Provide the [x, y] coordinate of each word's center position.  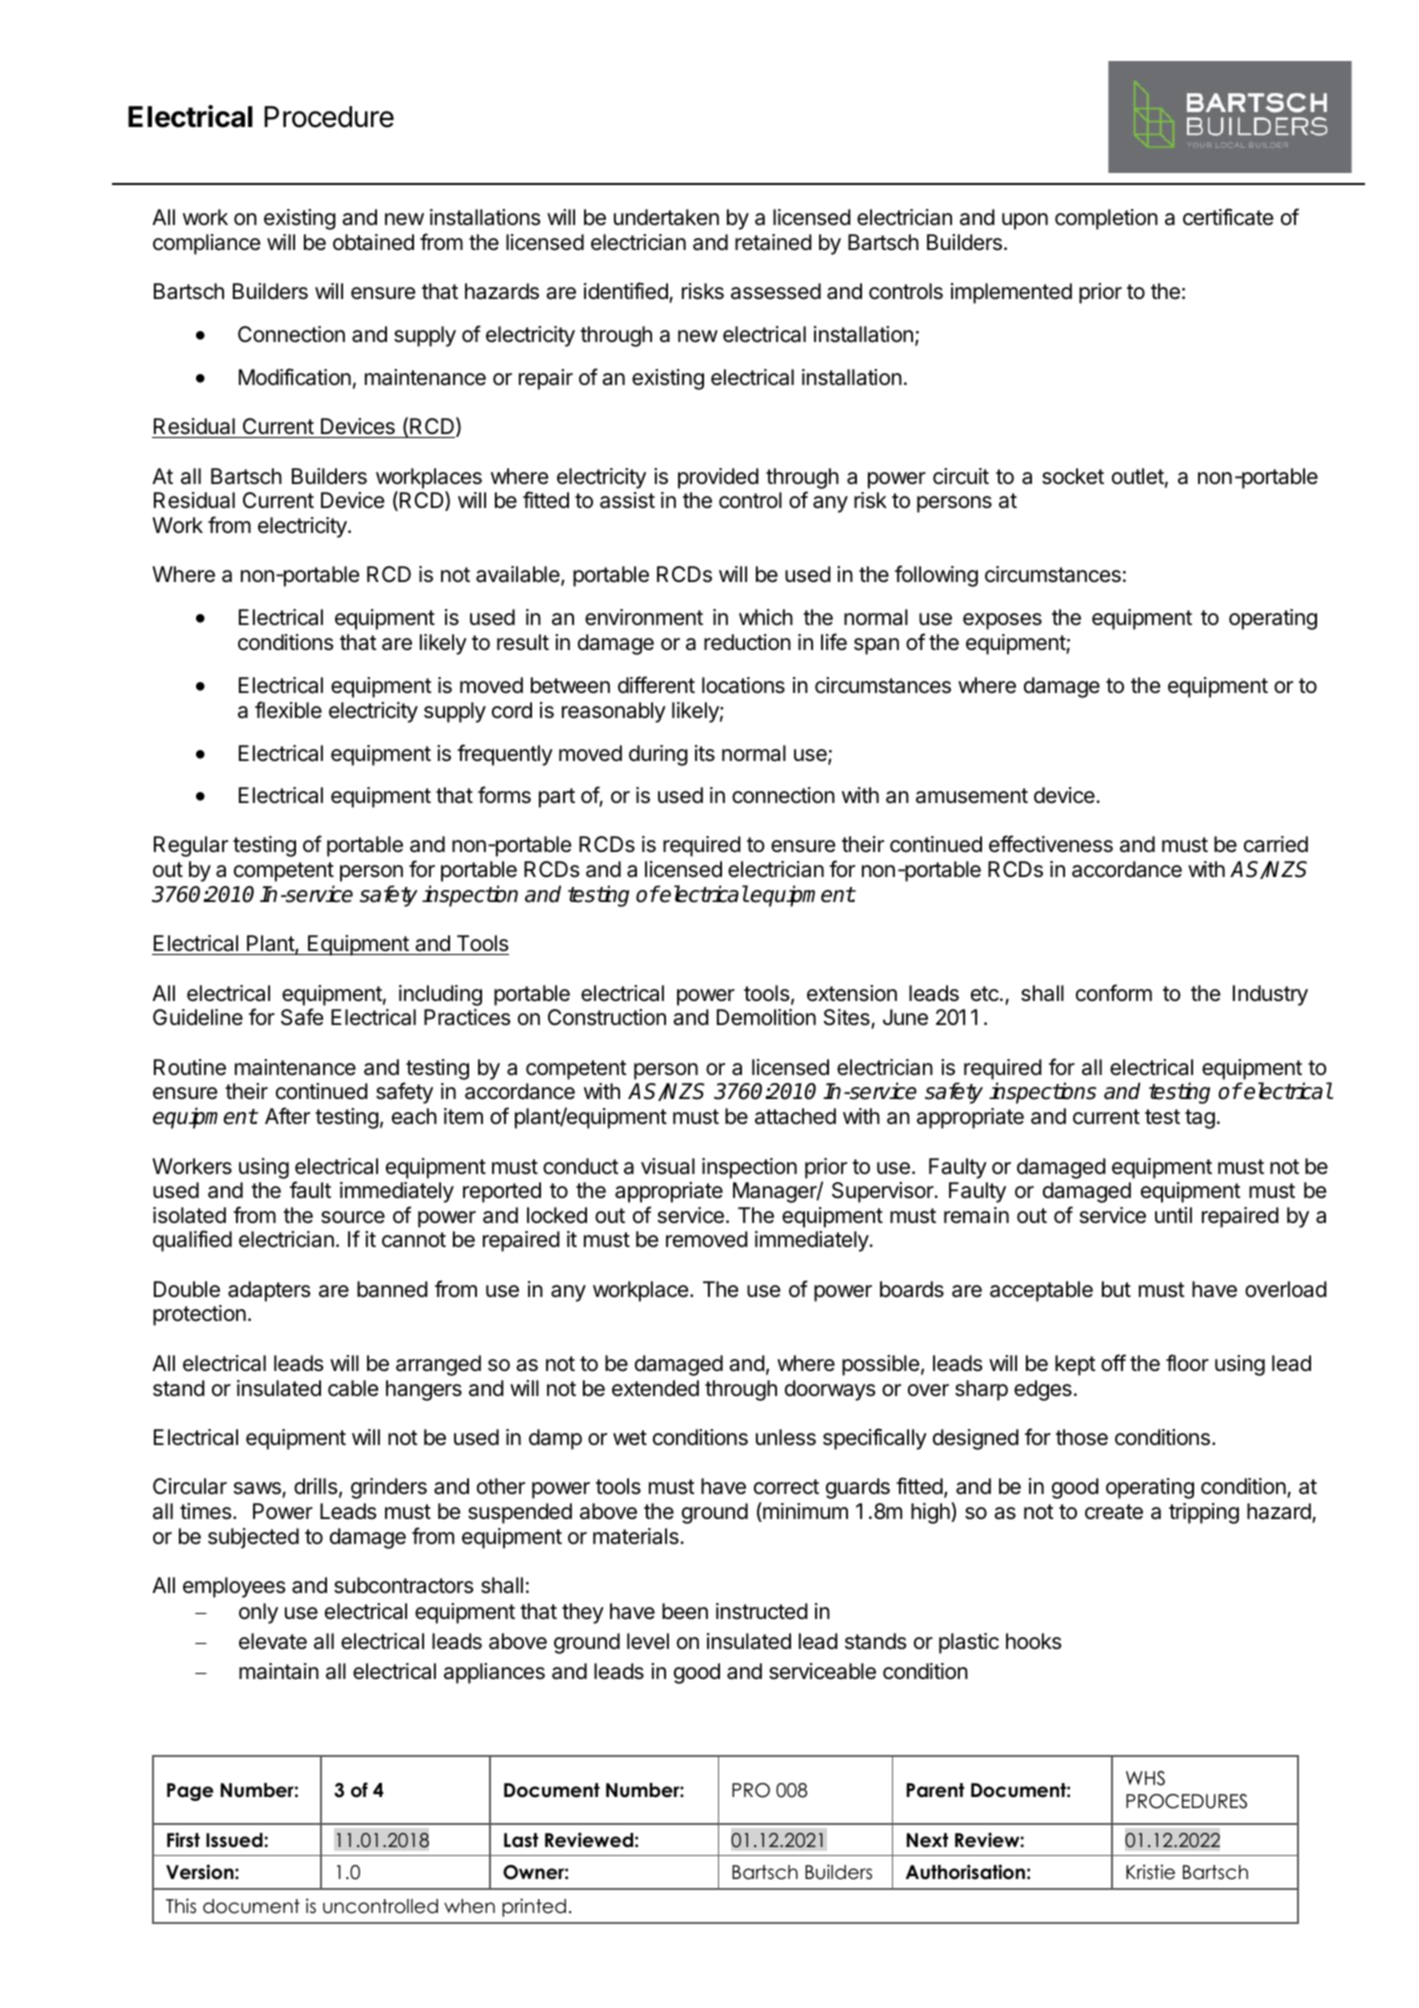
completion [1106, 219]
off [1113, 1362]
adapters [269, 1291]
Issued [235, 1840]
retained [773, 242]
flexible [288, 710]
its [705, 753]
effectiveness [1051, 844]
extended [655, 1388]
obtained [373, 242]
